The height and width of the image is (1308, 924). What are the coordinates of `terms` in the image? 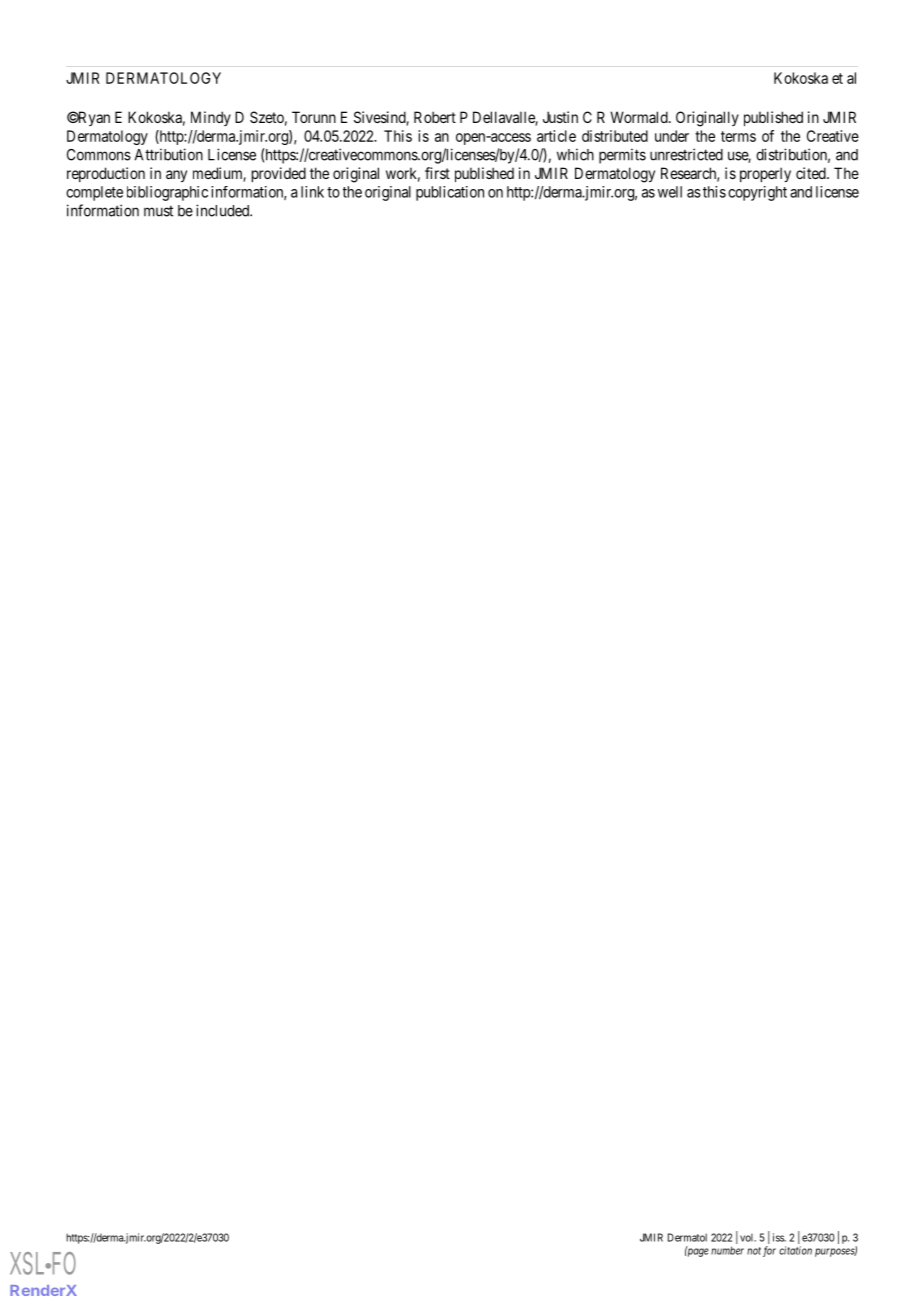 It's located at (738, 136).
